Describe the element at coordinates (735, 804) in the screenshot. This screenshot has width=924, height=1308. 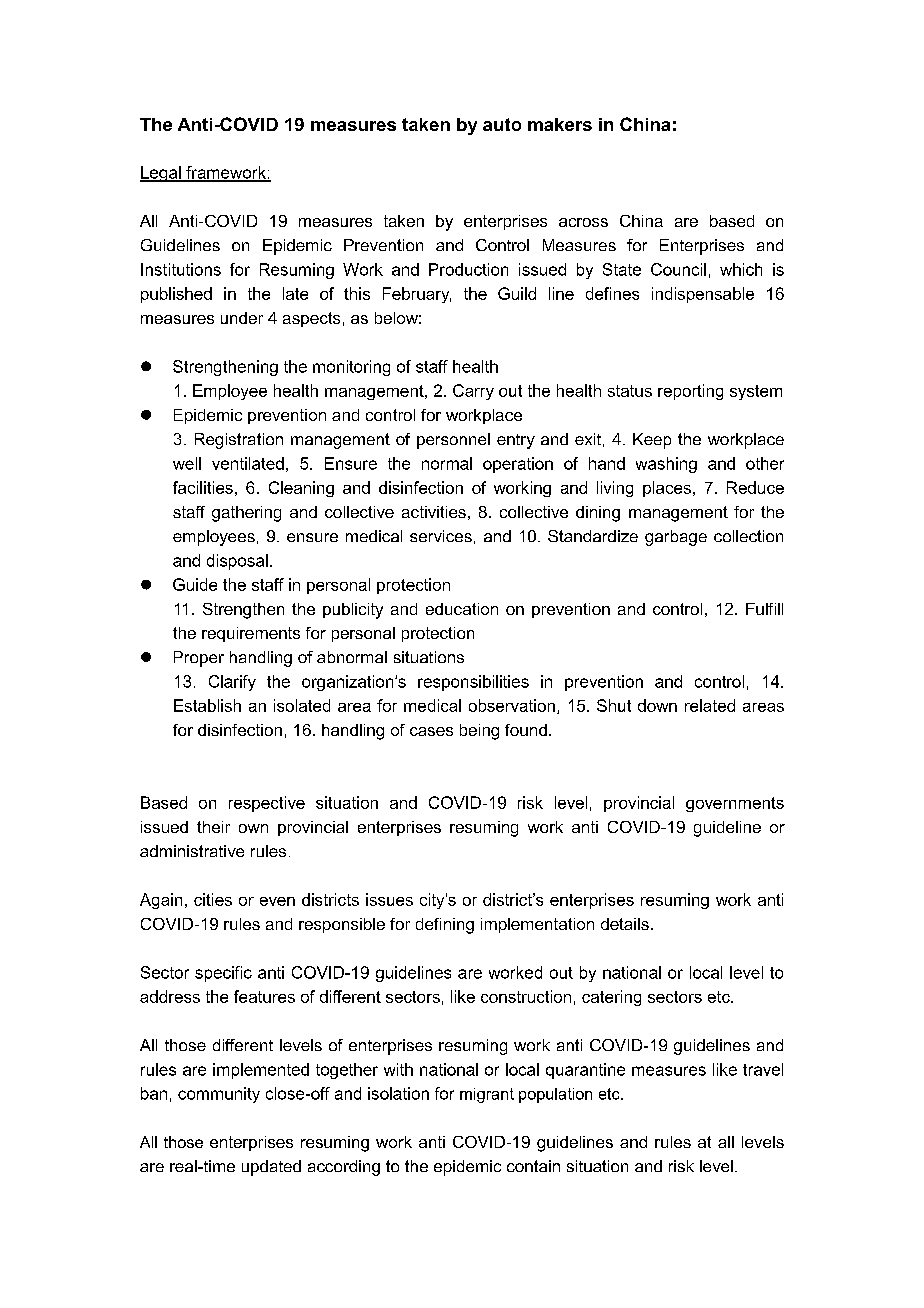
I see `governments` at that location.
